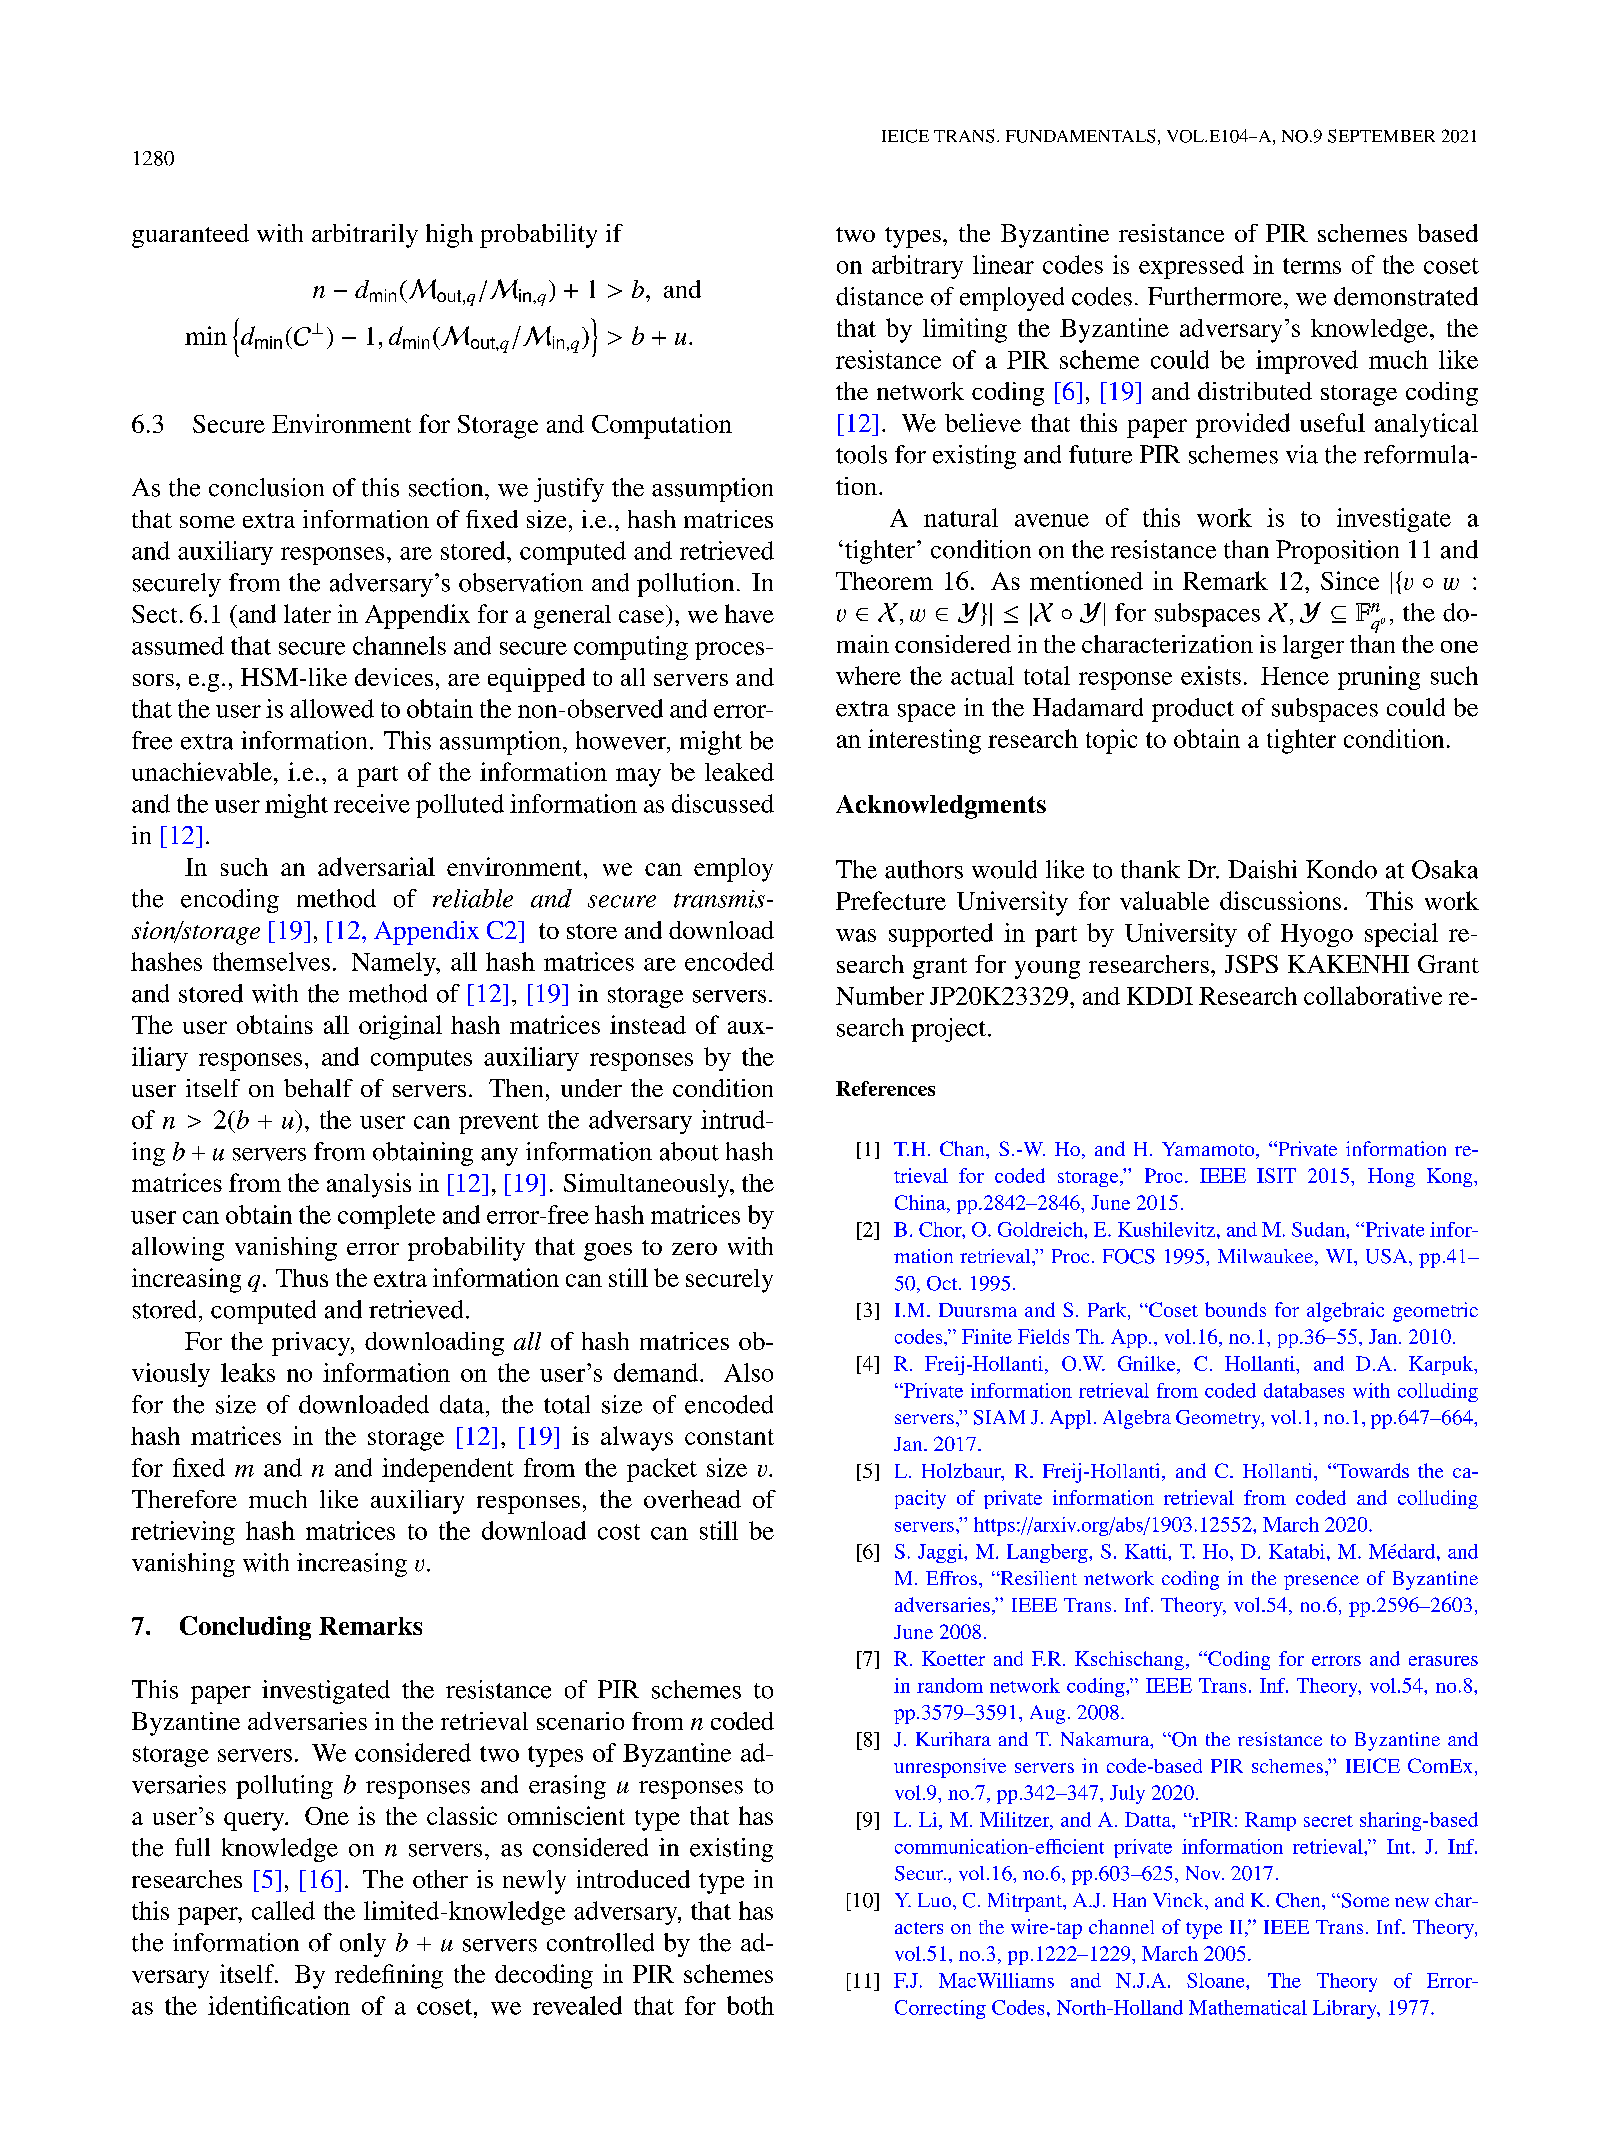  I want to click on bounds, so click(1235, 1309).
